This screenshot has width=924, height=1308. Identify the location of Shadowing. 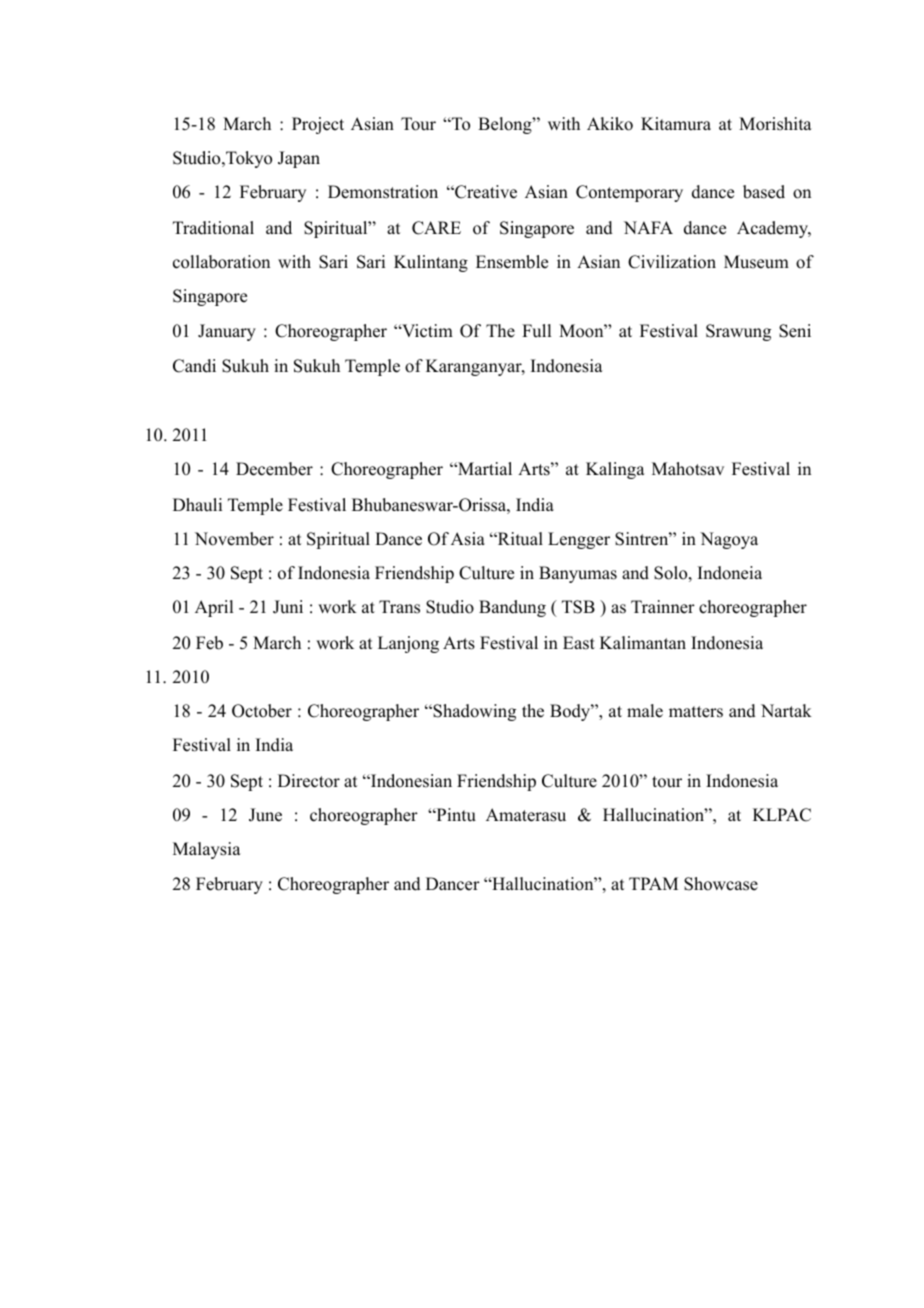
(473, 712).
